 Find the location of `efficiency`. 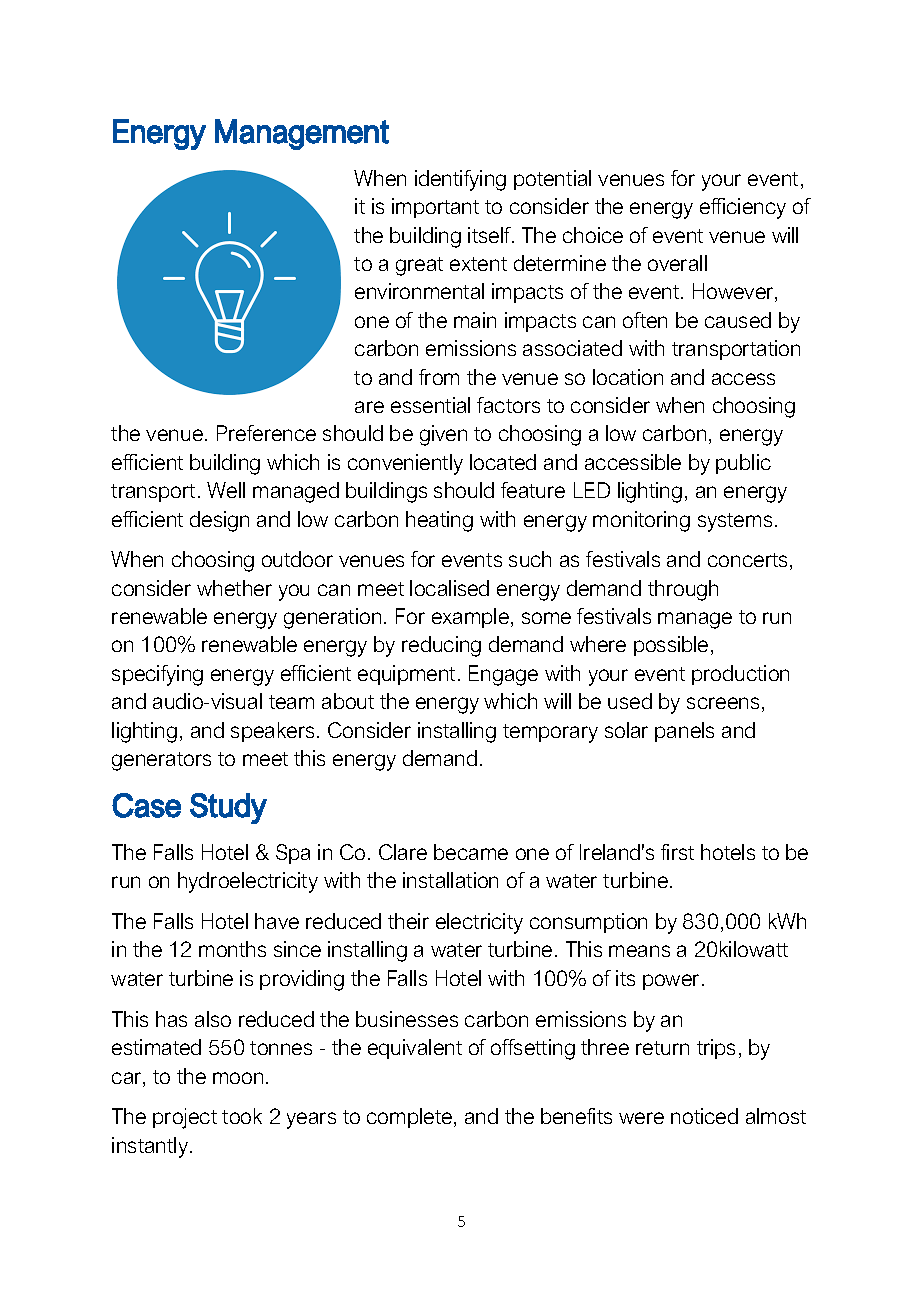

efficiency is located at coordinates (743, 208).
